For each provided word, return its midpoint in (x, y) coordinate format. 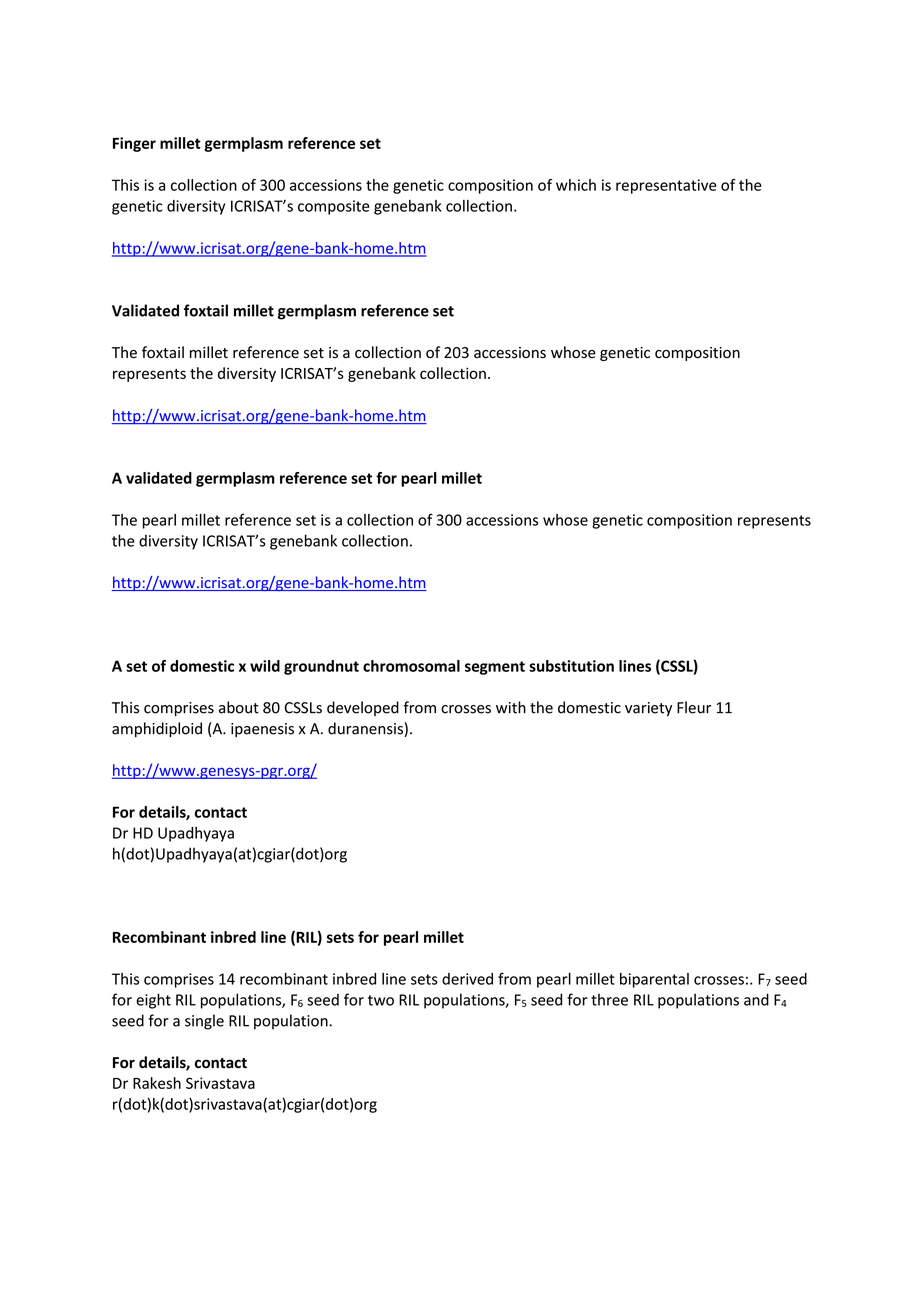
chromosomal (411, 666)
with (511, 707)
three (609, 999)
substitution (571, 666)
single (204, 1022)
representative (666, 186)
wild (265, 666)
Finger (134, 144)
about (239, 707)
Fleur (694, 707)
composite (334, 207)
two (381, 1000)
